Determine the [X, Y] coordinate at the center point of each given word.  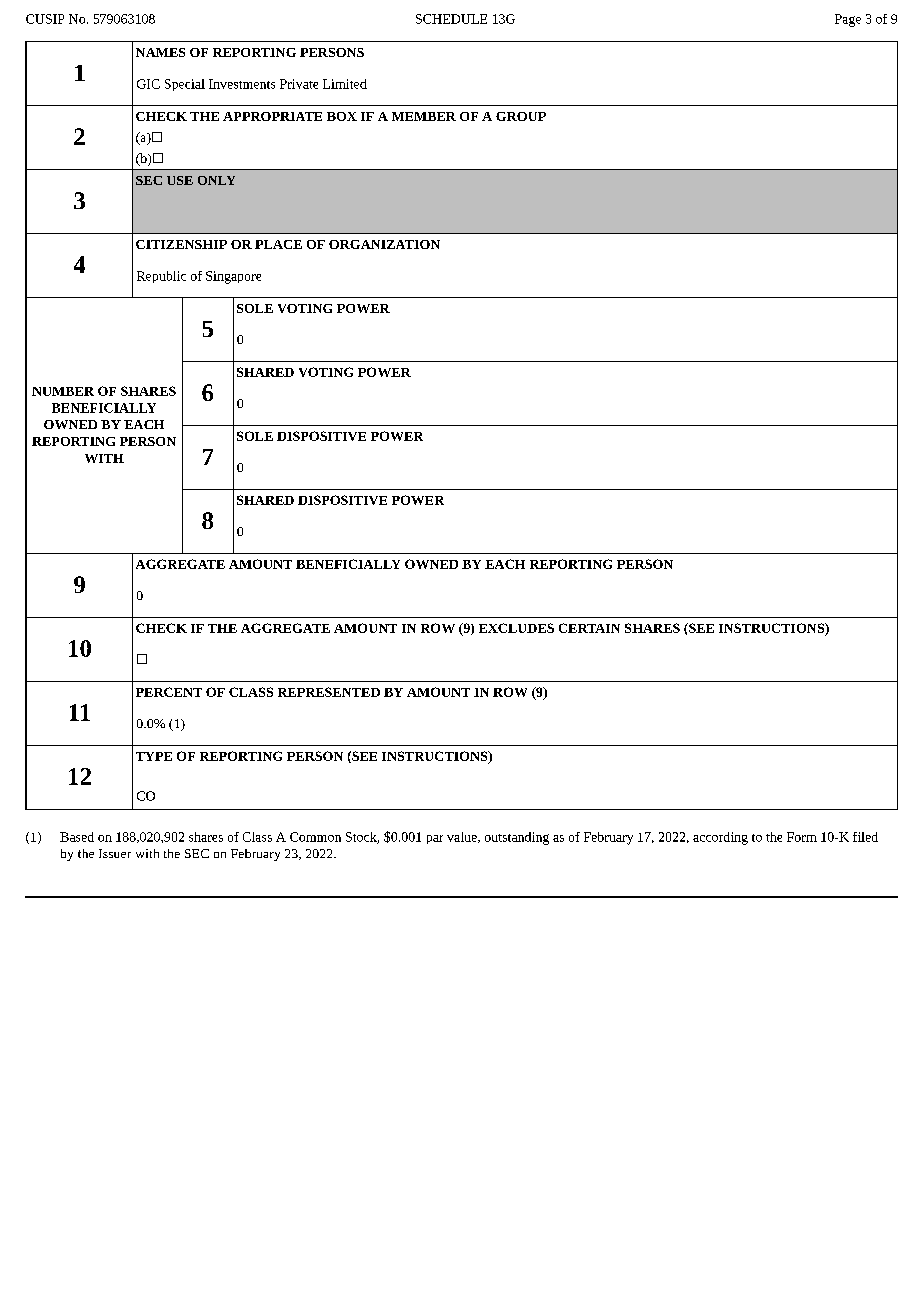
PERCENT [169, 692]
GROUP [521, 116]
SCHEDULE [451, 19]
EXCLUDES [516, 628]
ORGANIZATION [384, 244]
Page [848, 20]
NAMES [160, 52]
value [463, 837]
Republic [161, 277]
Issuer [115, 853]
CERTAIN [589, 628]
